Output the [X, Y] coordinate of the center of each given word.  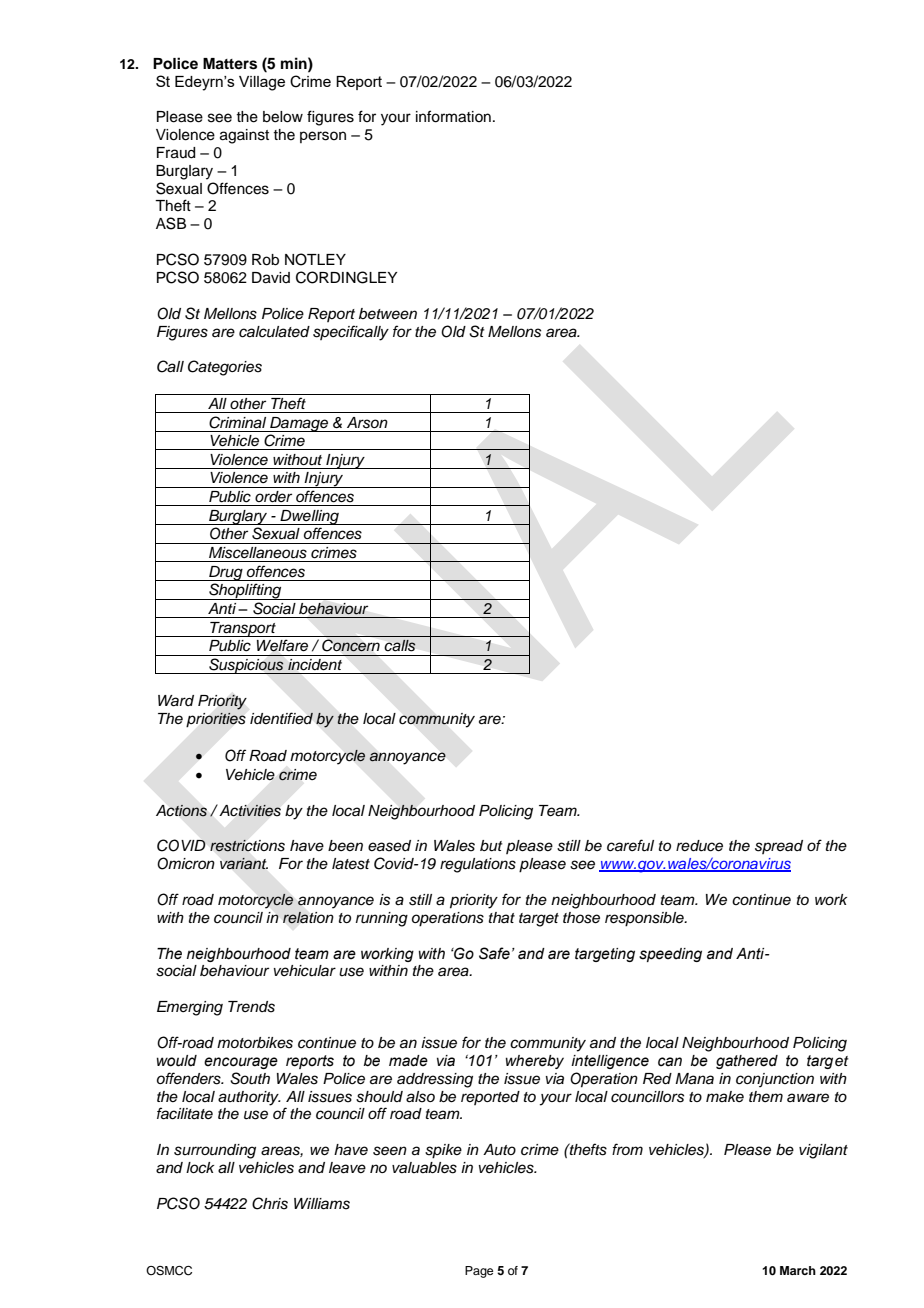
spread [779, 847]
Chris [270, 1203]
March [798, 1270]
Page [479, 1272]
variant [244, 863]
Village [262, 83]
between [388, 313]
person [323, 137]
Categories [225, 368]
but [491, 846]
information [453, 116]
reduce [699, 846]
